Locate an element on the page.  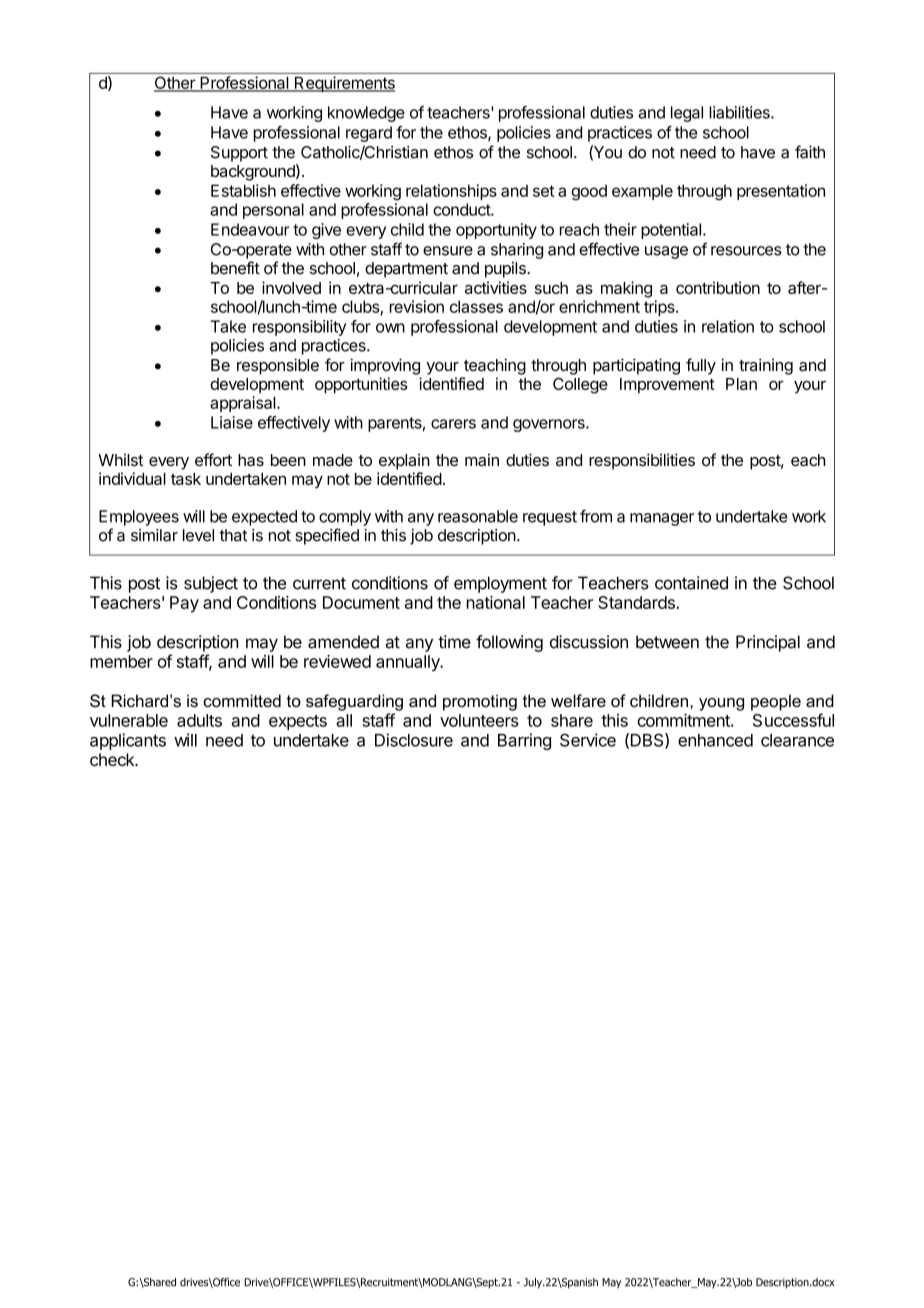
volunteers is located at coordinates (479, 720).
